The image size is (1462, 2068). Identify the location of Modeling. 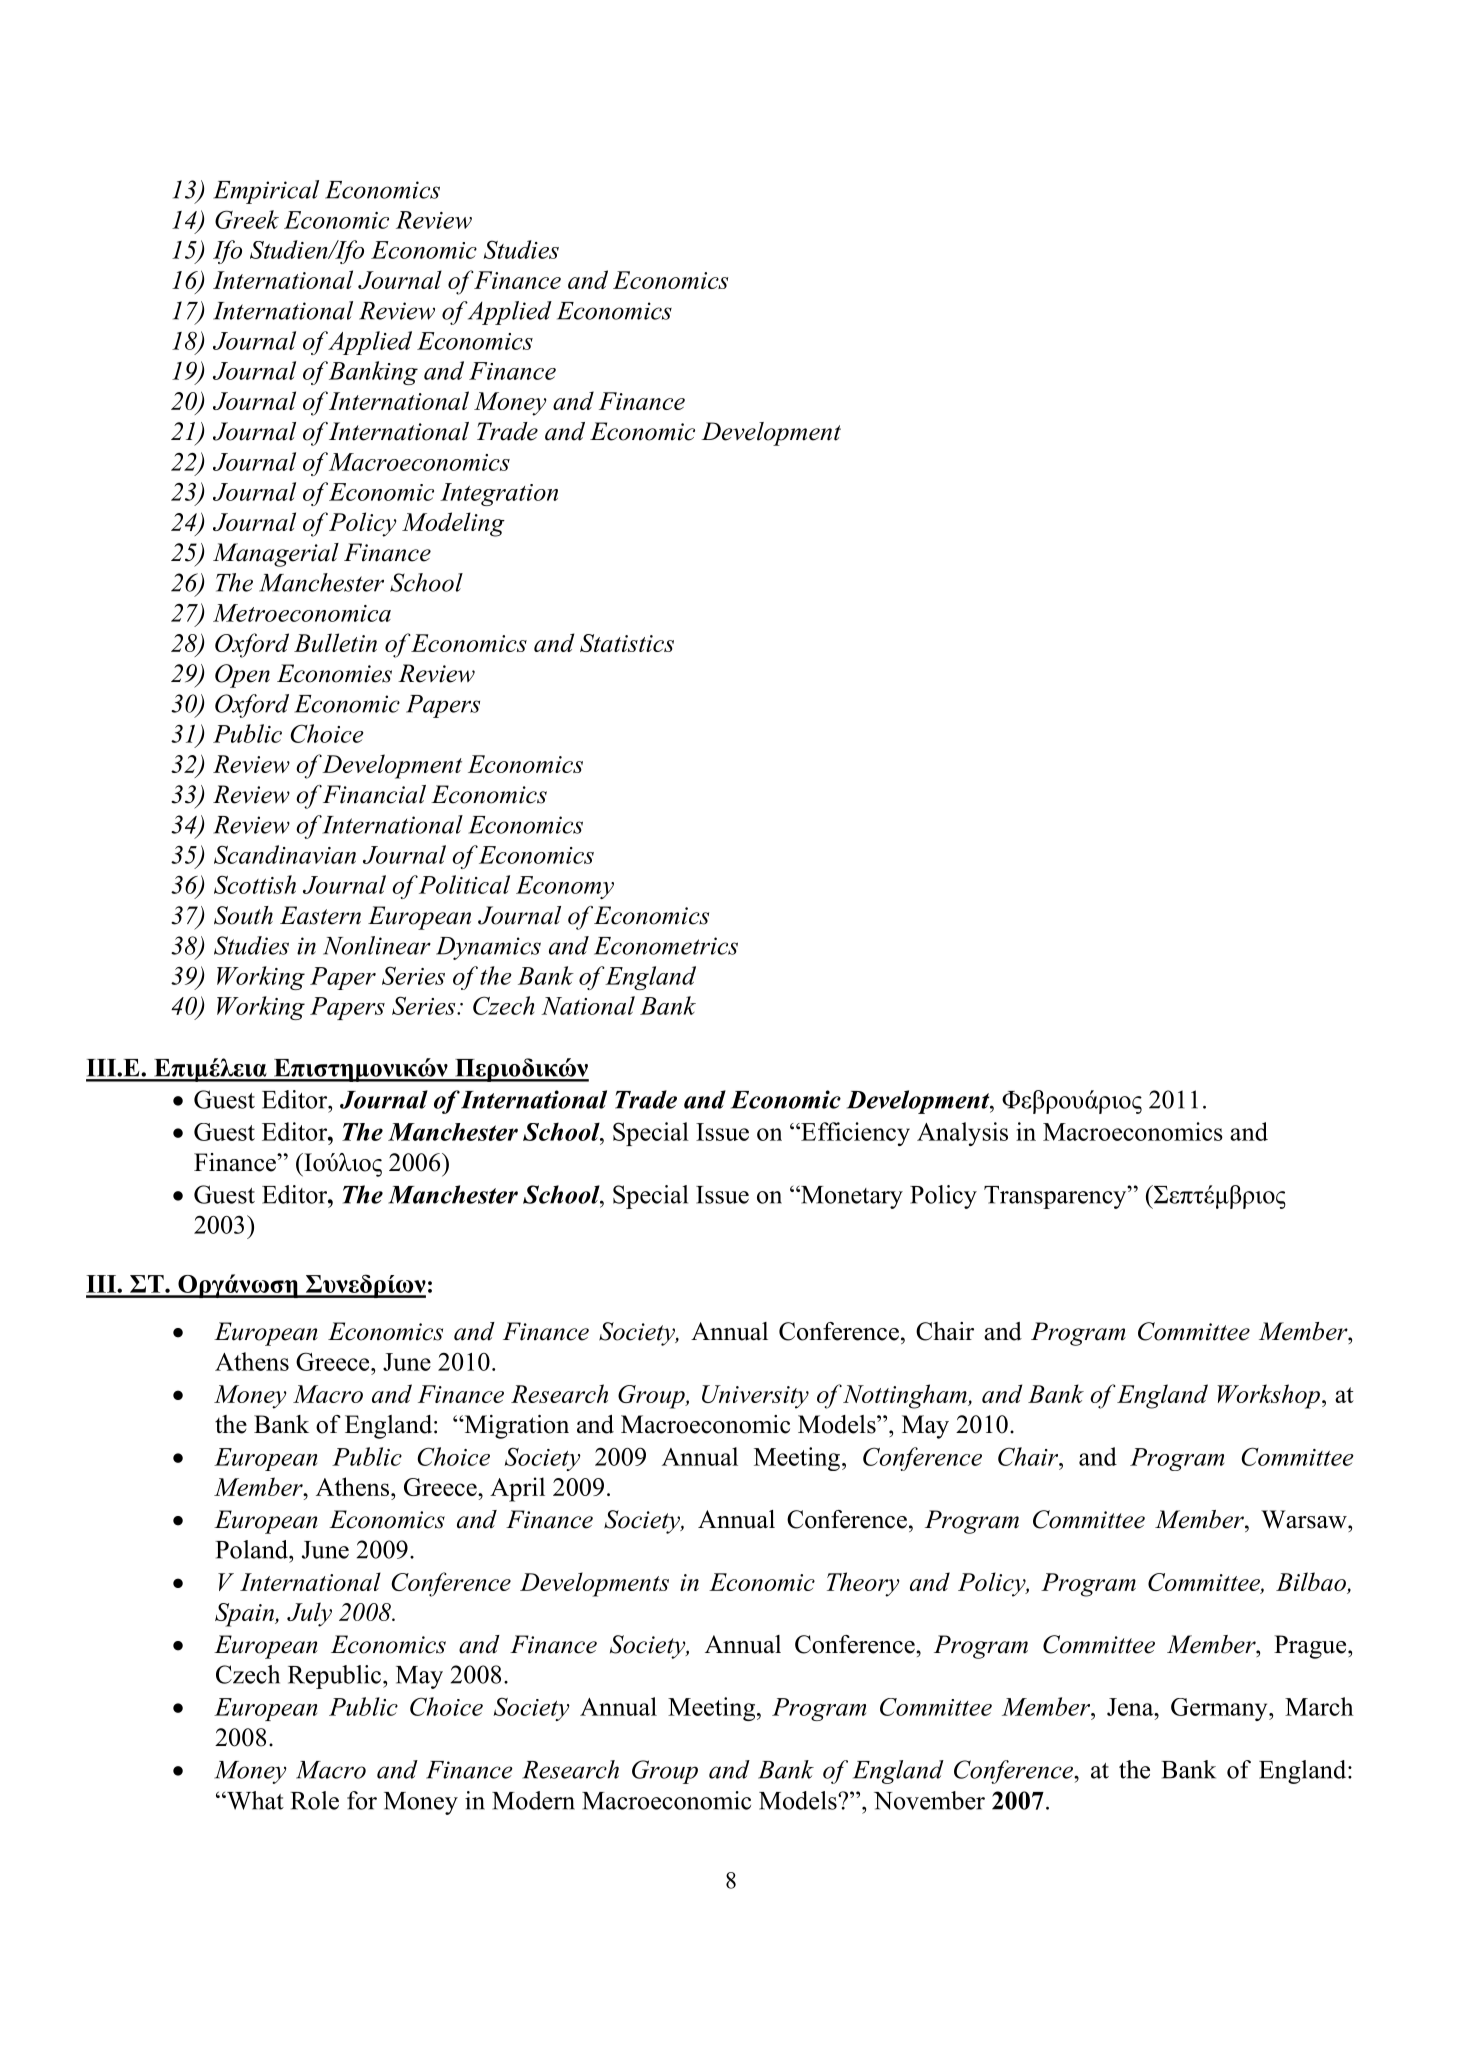
(453, 524).
